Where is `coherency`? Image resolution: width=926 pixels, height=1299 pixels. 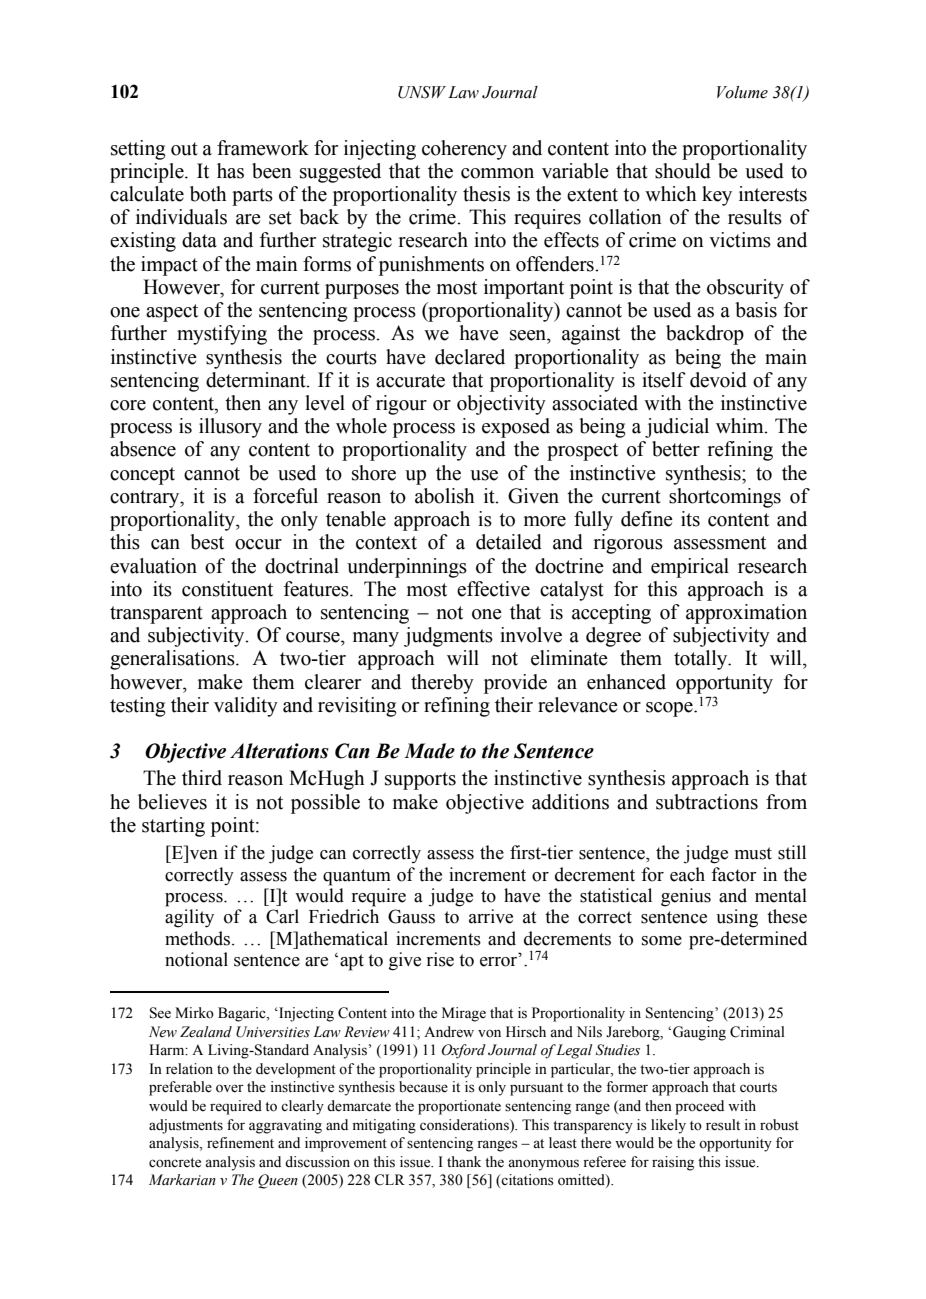 coherency is located at coordinates (464, 150).
